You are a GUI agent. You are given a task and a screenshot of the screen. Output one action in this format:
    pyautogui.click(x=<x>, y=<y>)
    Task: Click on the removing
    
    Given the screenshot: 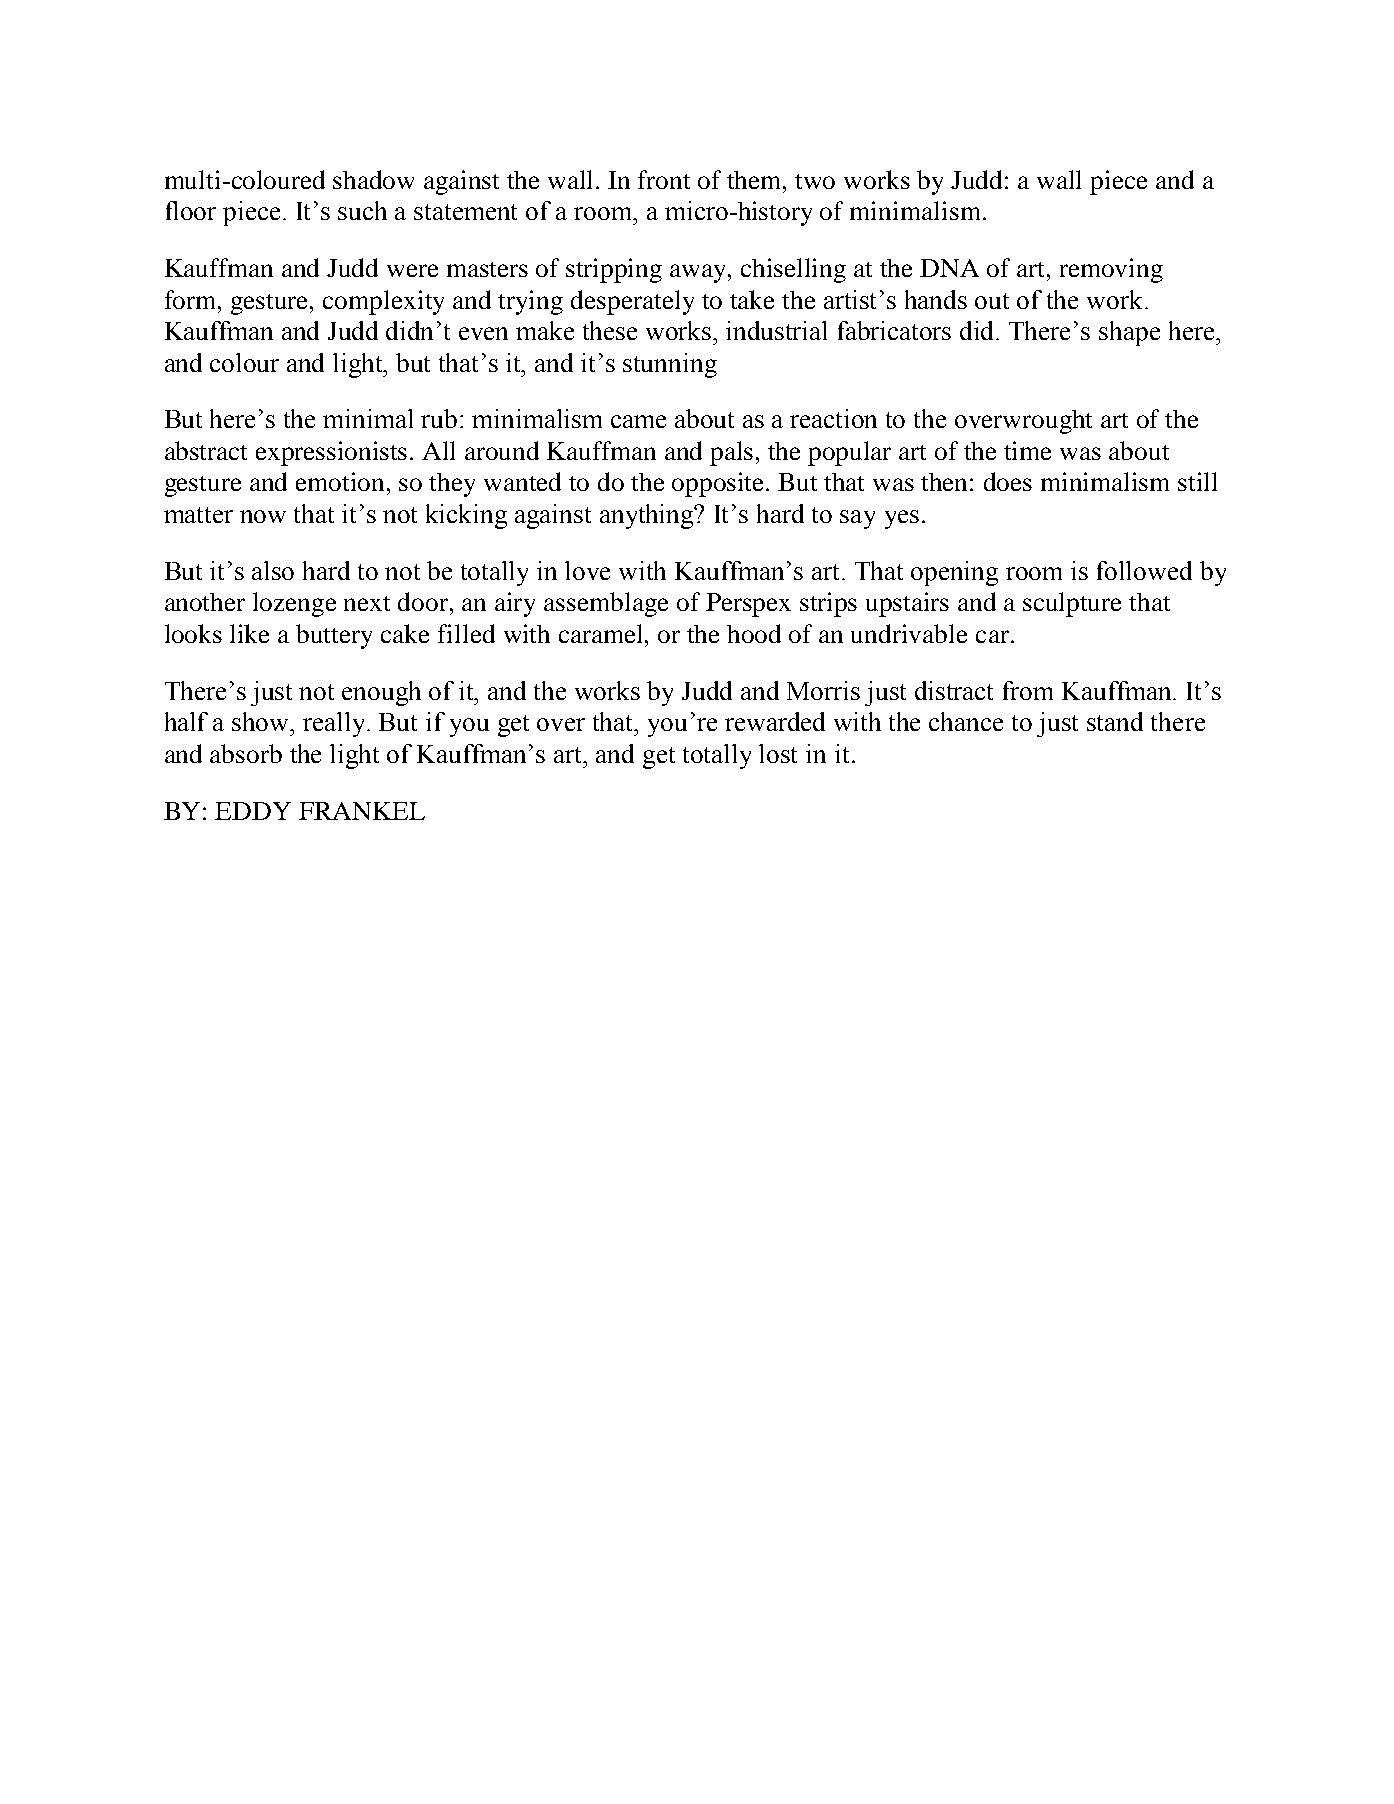 What is the action you would take?
    pyautogui.click(x=1111, y=270)
